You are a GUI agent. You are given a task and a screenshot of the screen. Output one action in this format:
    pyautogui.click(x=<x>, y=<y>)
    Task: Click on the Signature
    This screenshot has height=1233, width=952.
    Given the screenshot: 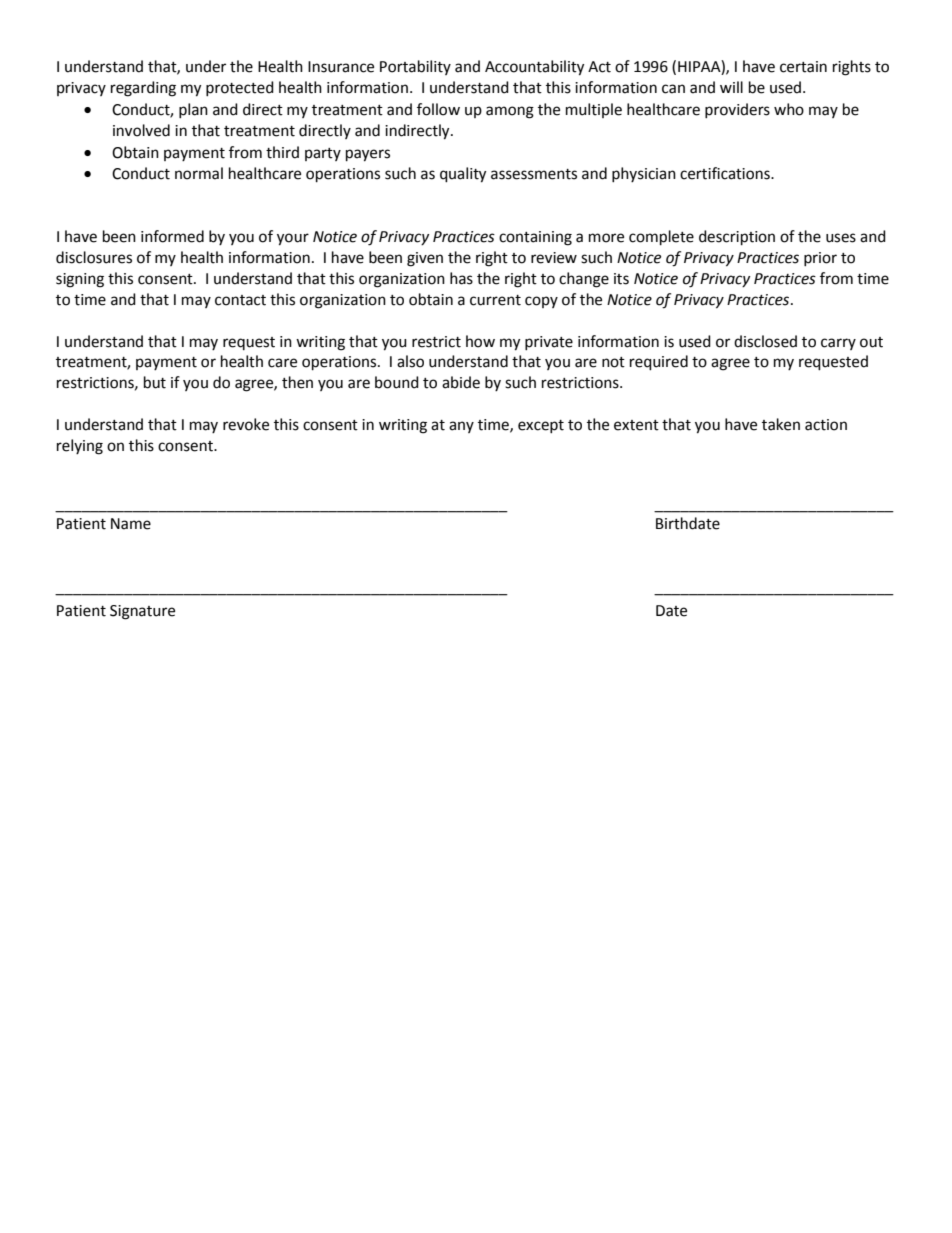 What is the action you would take?
    pyautogui.click(x=142, y=612)
